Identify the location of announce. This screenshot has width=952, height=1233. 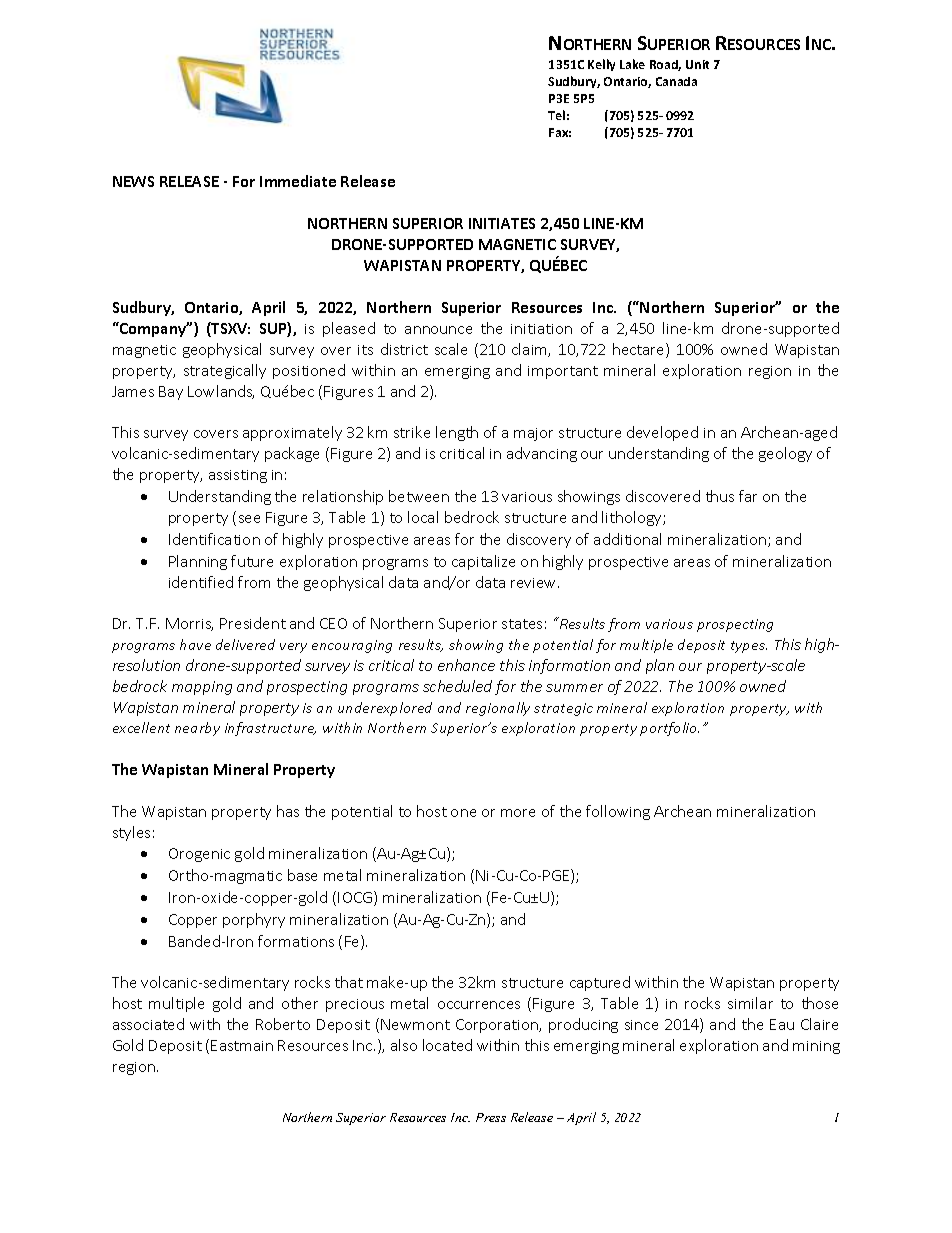
(438, 330).
